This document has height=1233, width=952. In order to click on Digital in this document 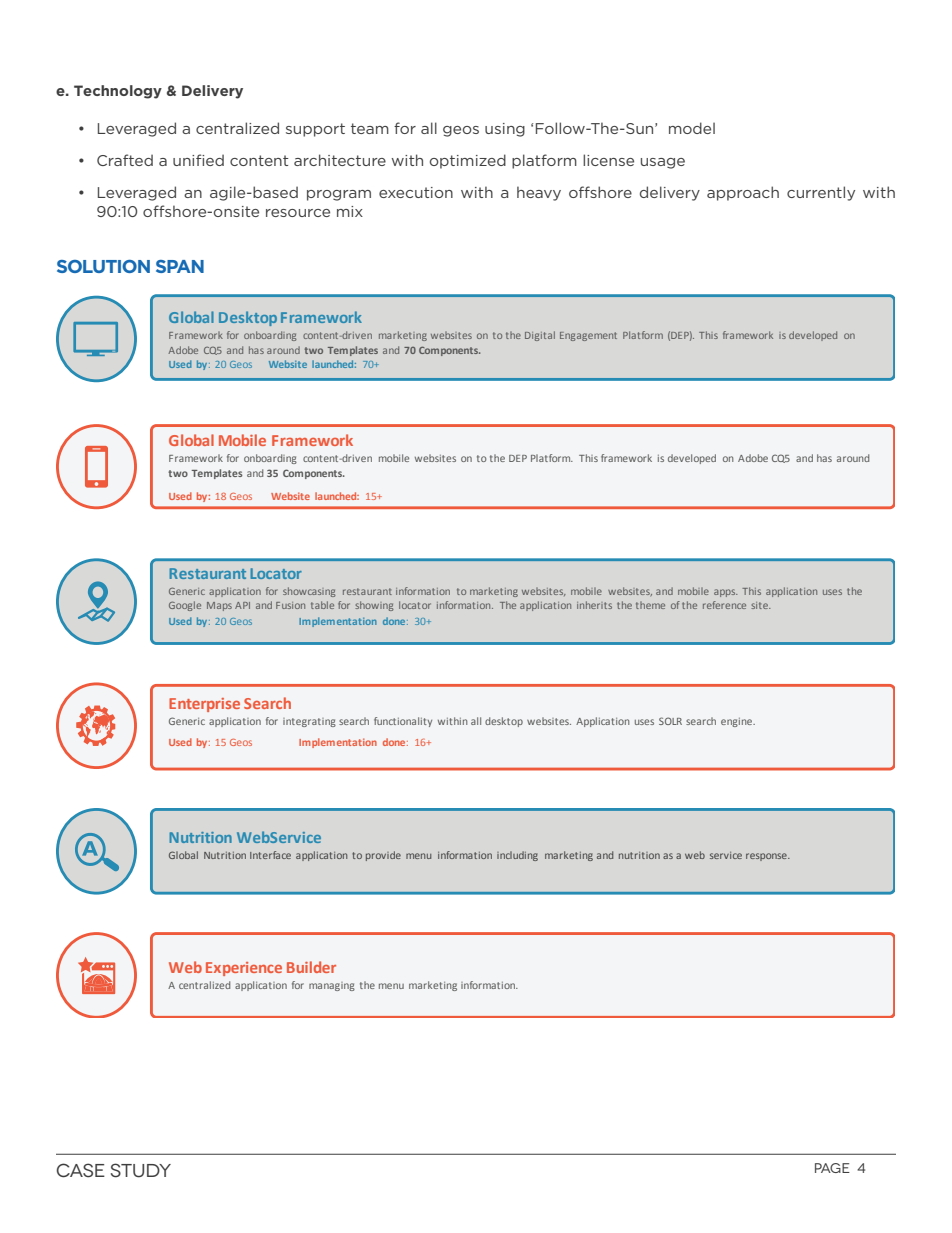, I will do `click(540, 336)`.
